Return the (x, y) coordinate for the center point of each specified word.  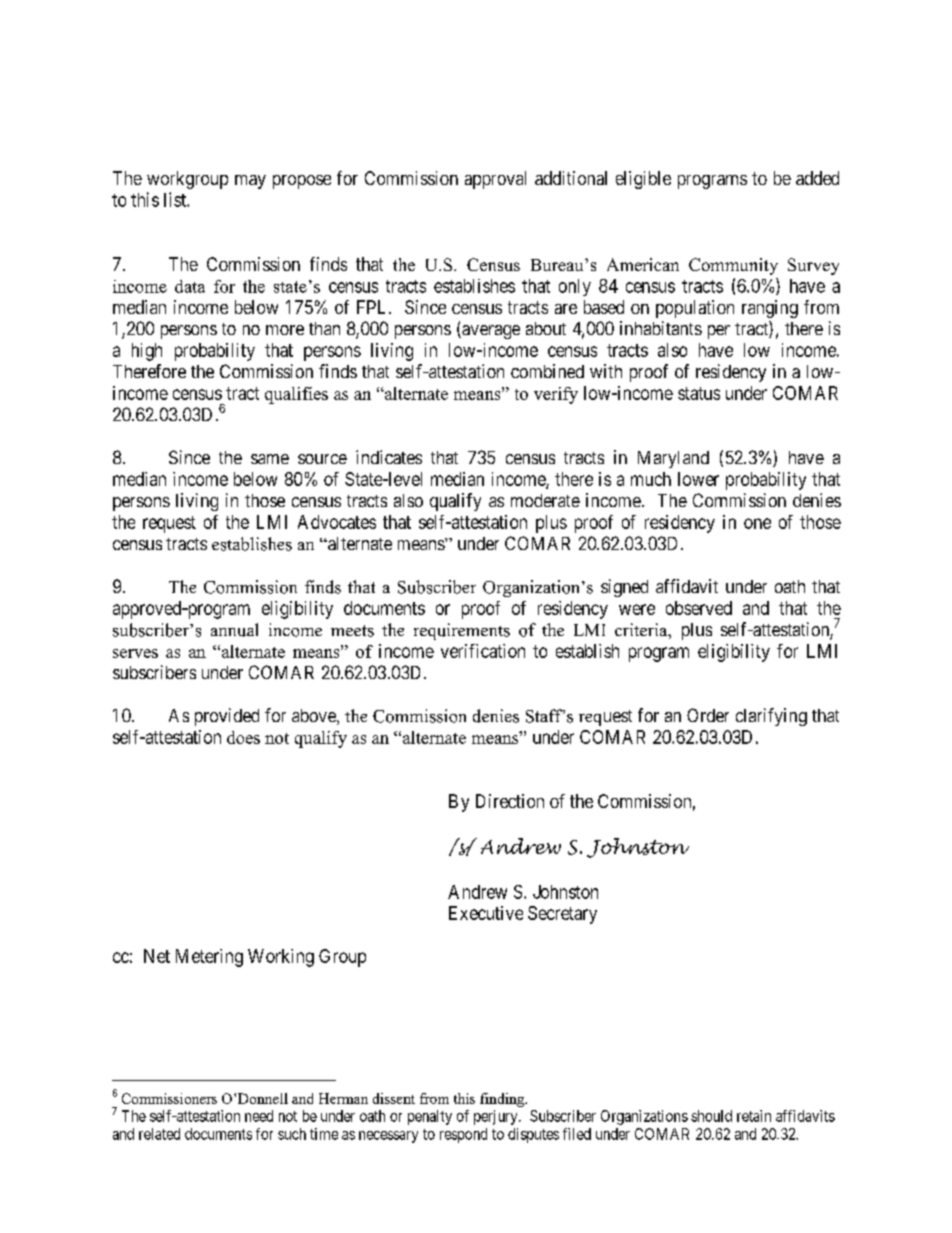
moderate (545, 500)
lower (698, 479)
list (176, 199)
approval (495, 180)
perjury (497, 1117)
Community (733, 266)
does (243, 737)
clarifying (771, 717)
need (259, 1116)
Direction (510, 801)
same (270, 459)
